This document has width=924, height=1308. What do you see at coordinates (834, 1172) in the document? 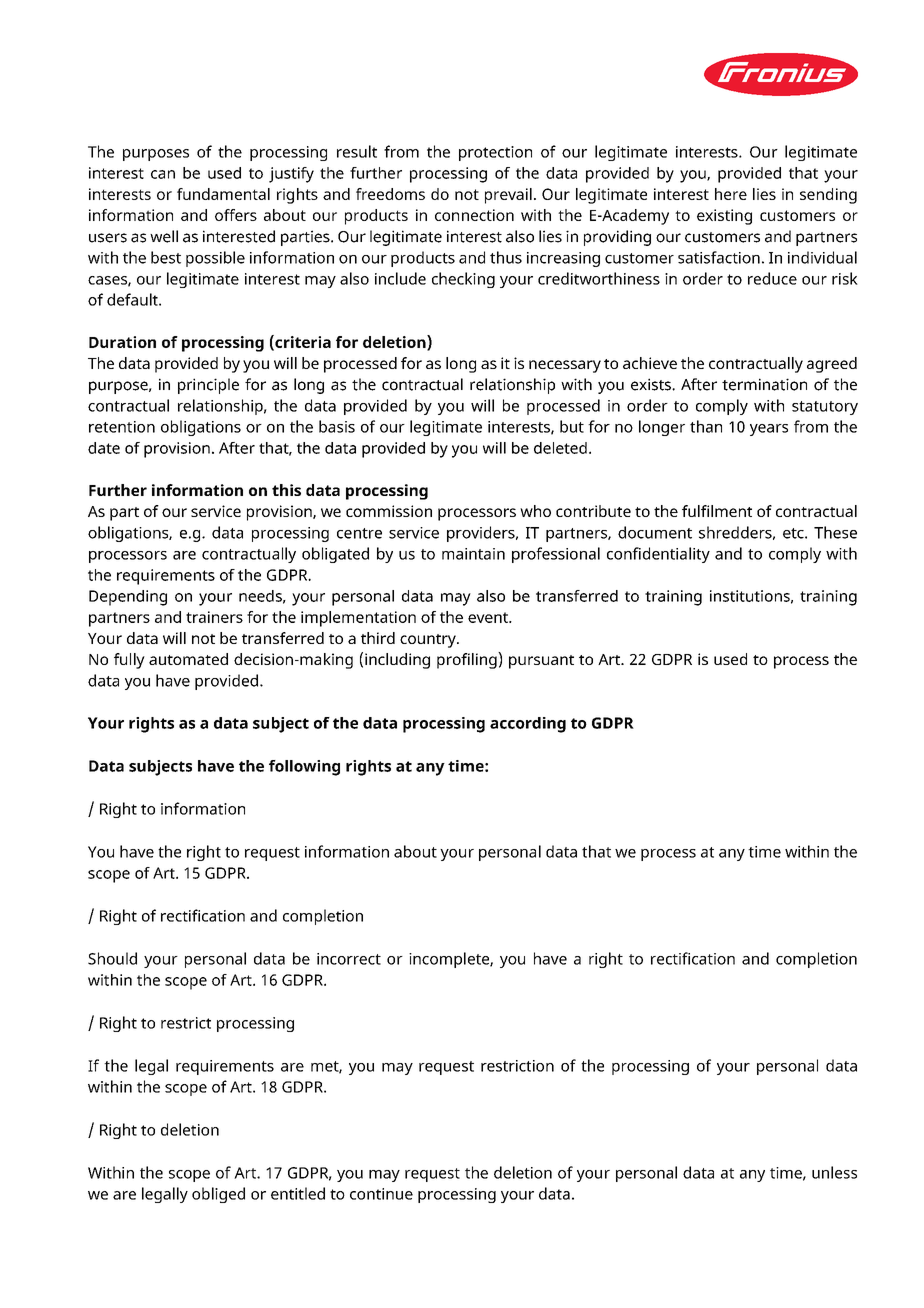
I see `unless` at bounding box center [834, 1172].
